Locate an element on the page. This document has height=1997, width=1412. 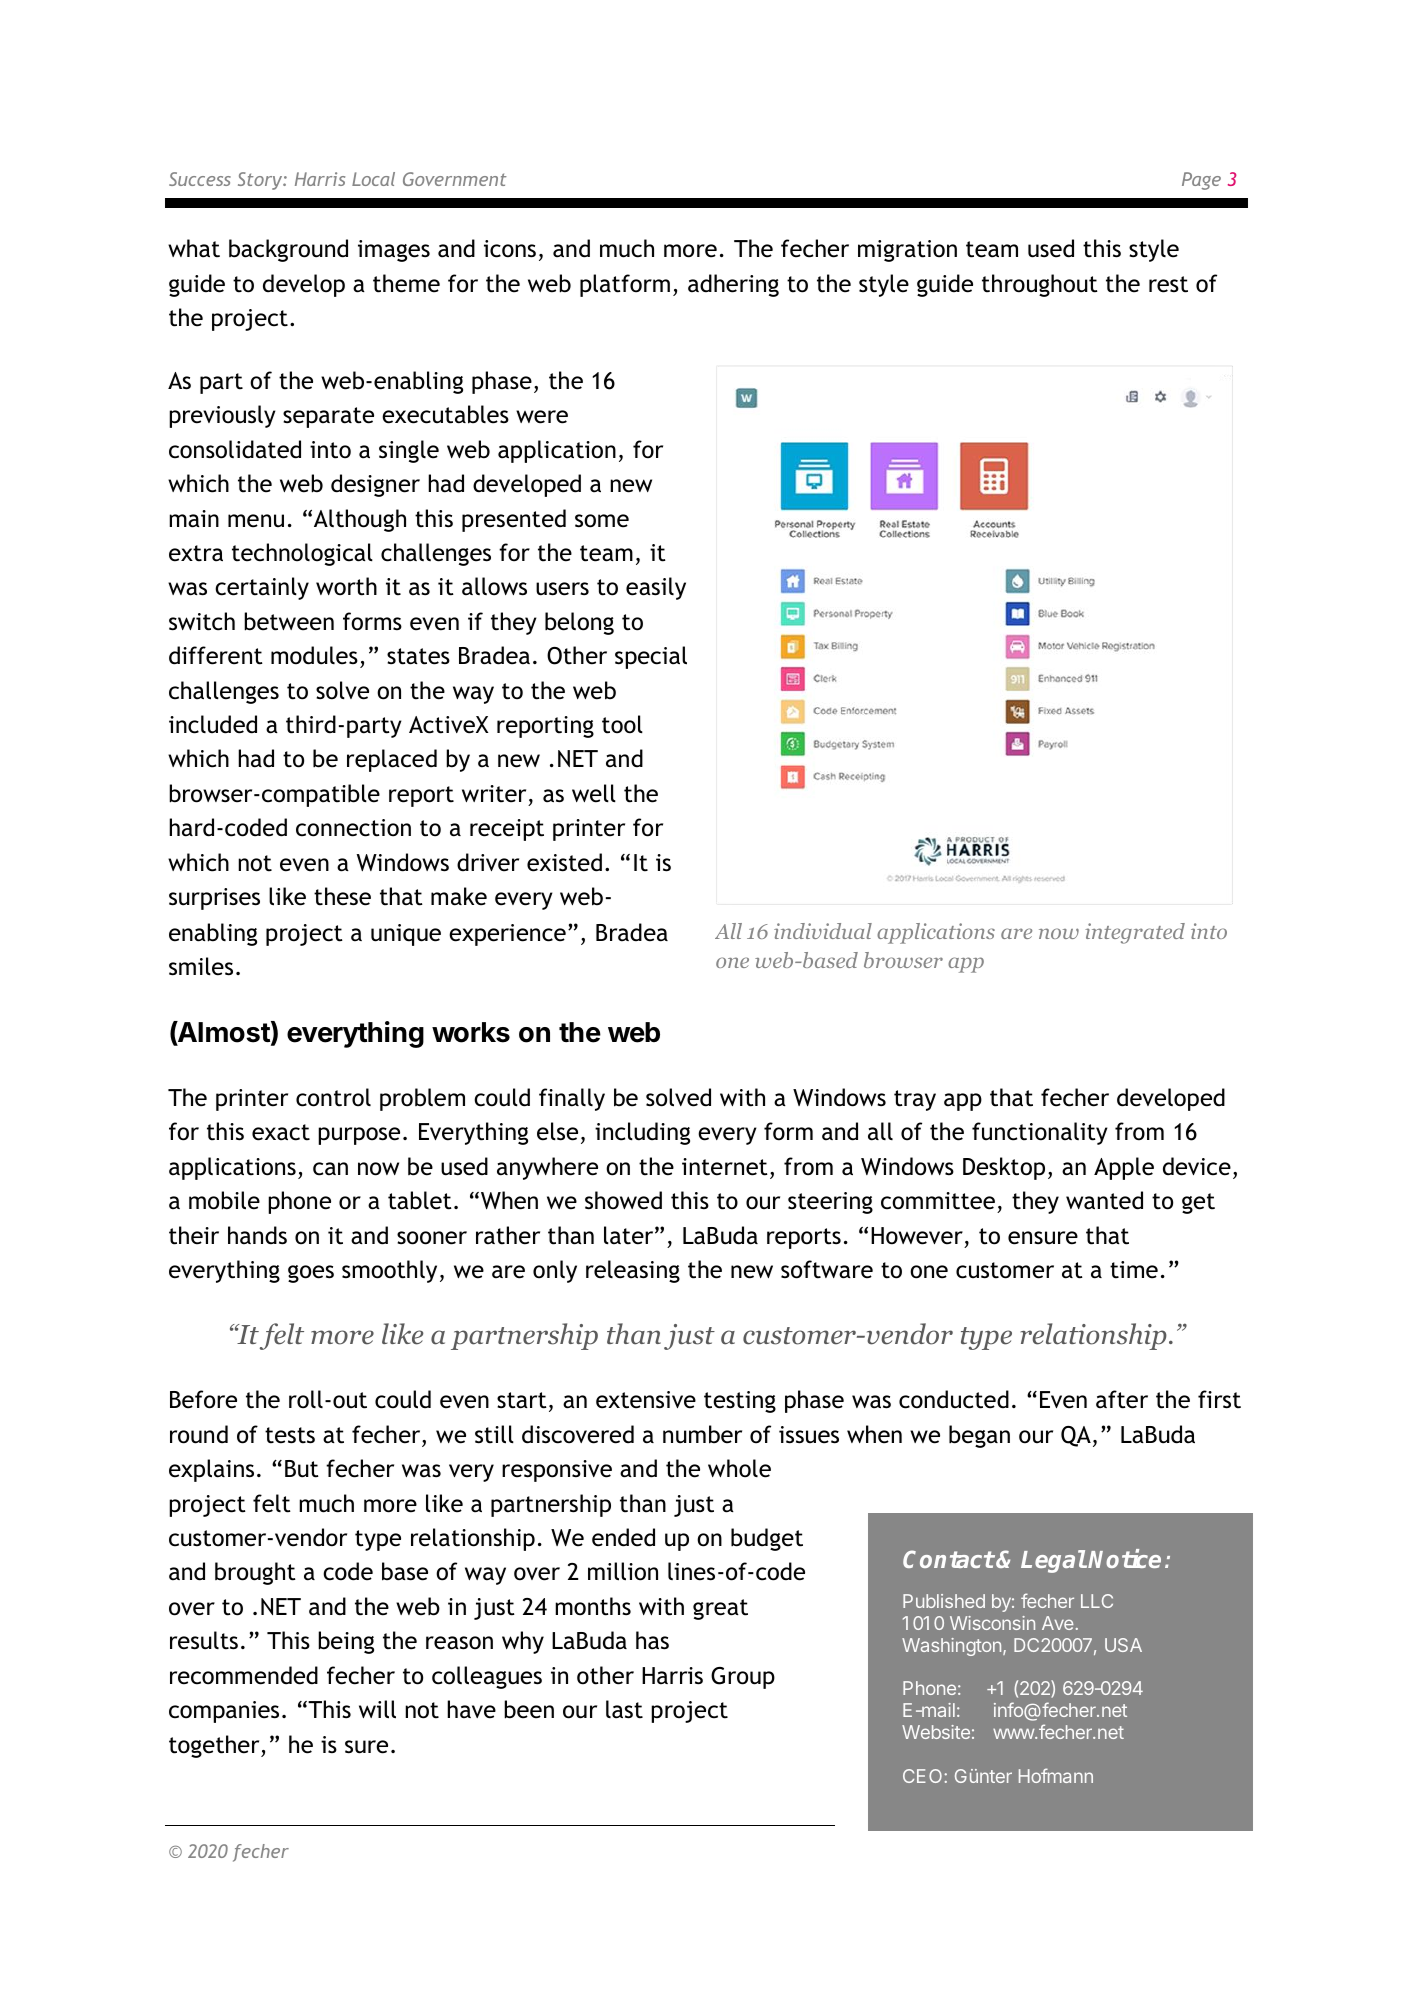
showed is located at coordinates (623, 1200).
